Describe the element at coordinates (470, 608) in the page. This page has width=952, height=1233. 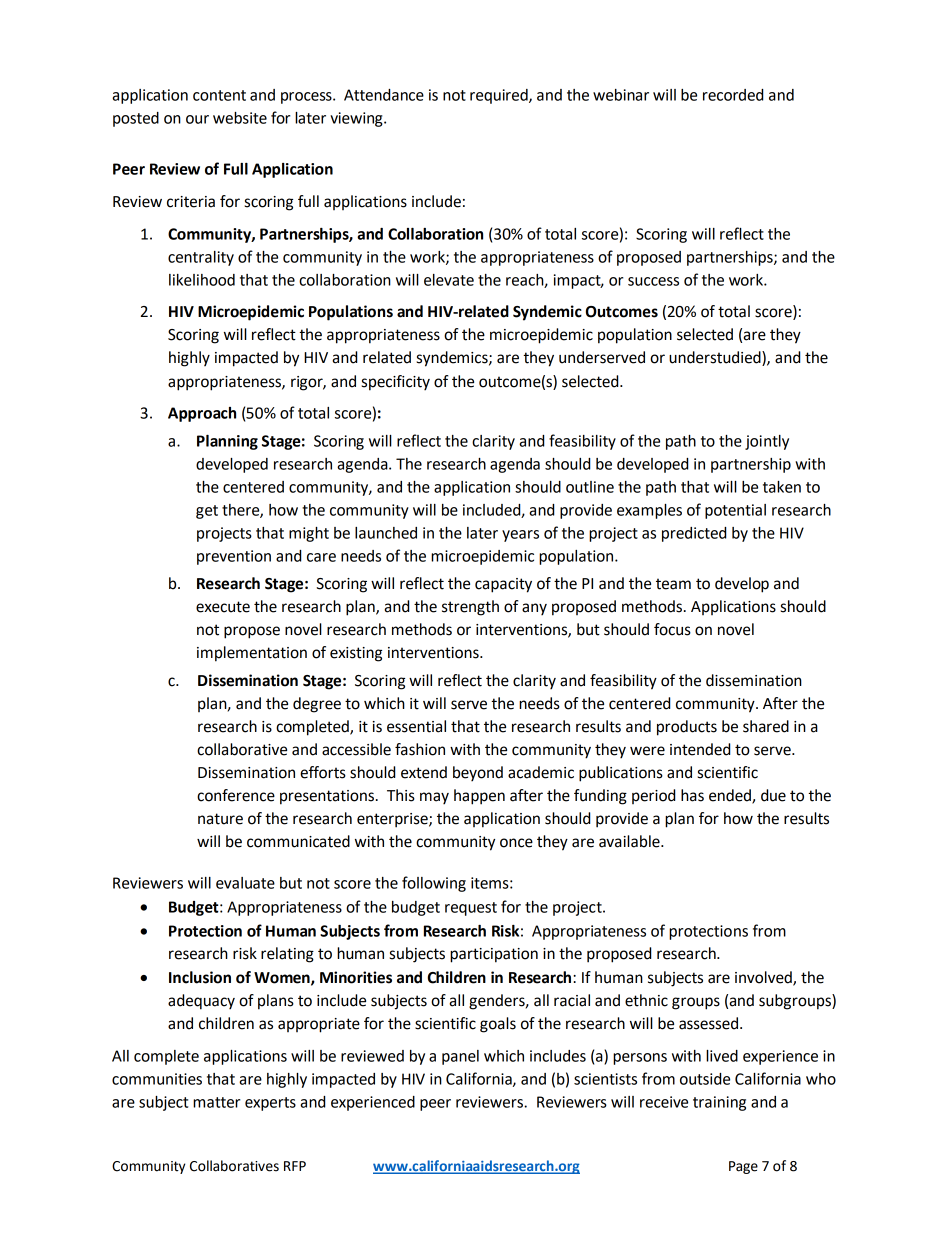
I see `strength` at that location.
